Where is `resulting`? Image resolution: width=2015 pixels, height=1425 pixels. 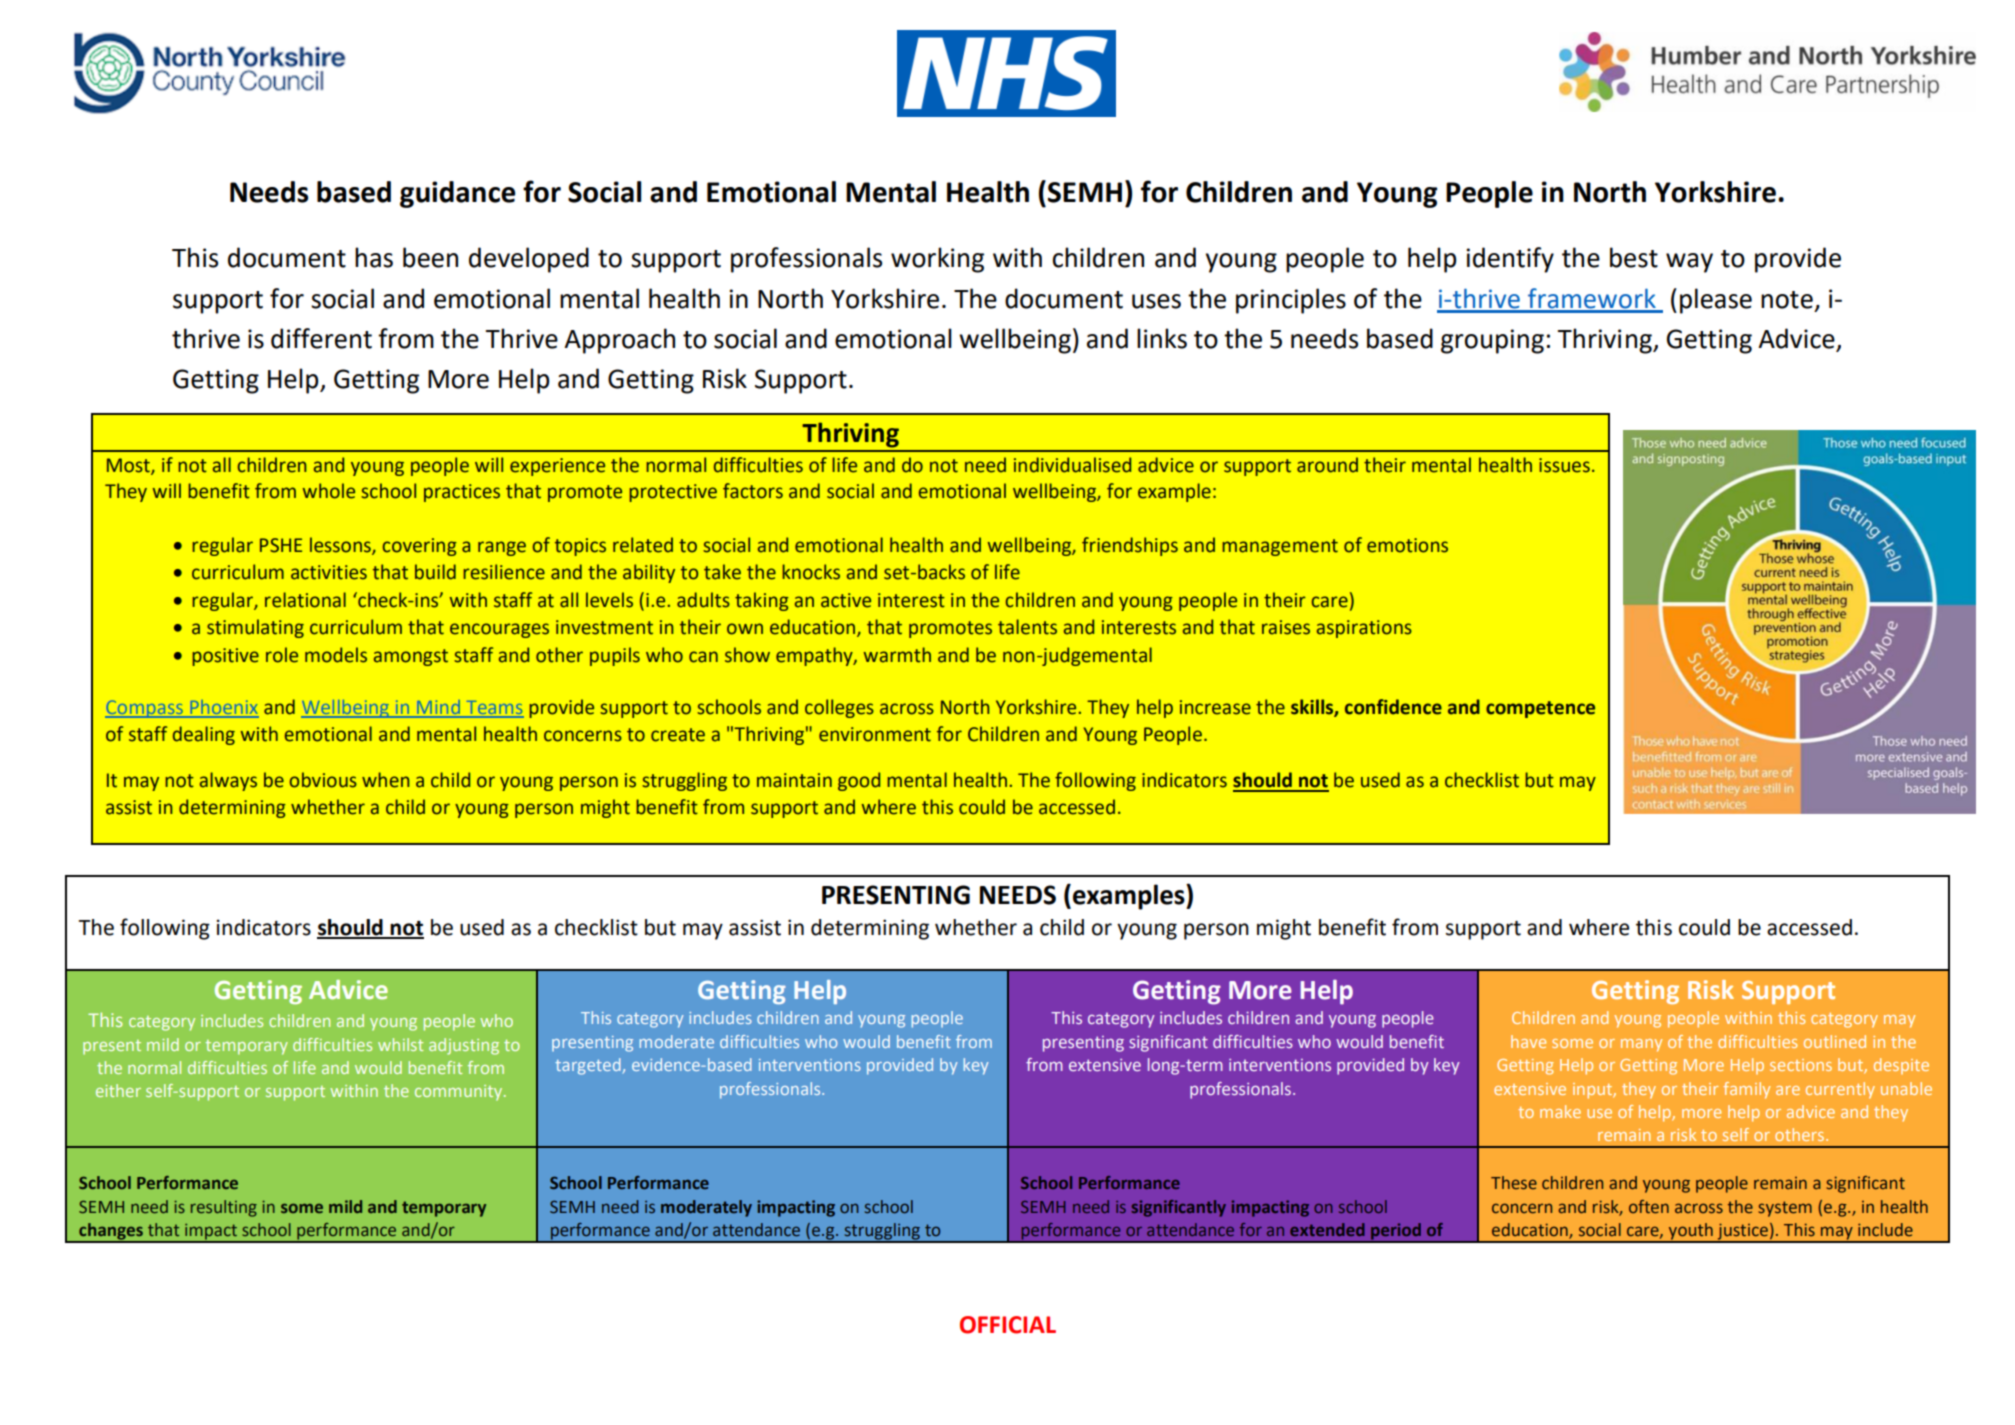 resulting is located at coordinates (224, 1208).
